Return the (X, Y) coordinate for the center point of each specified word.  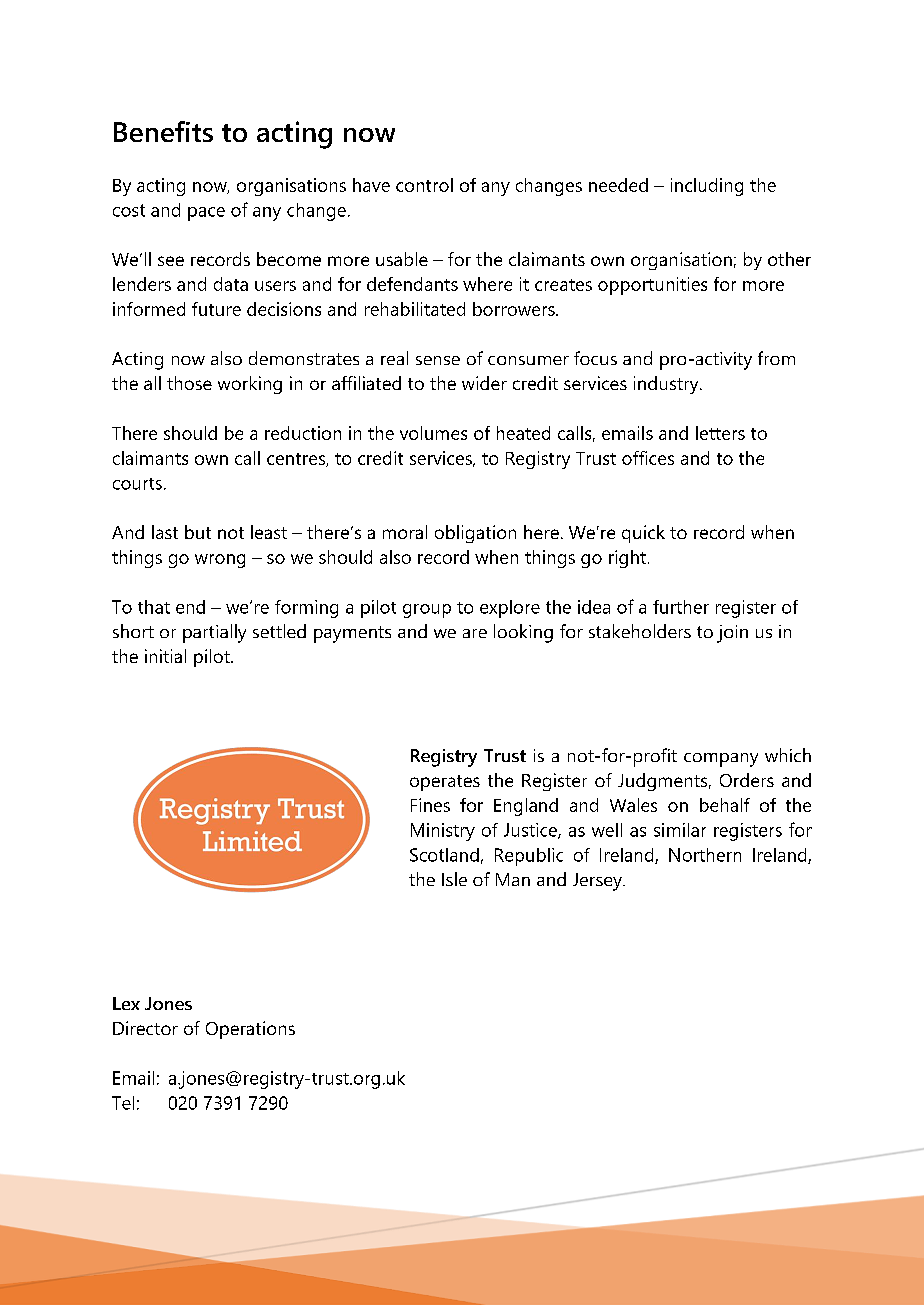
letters (720, 433)
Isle (454, 879)
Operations (250, 1030)
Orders (747, 780)
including (707, 187)
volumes (433, 433)
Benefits (163, 131)
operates (445, 783)
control (424, 185)
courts (137, 484)
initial (165, 656)
